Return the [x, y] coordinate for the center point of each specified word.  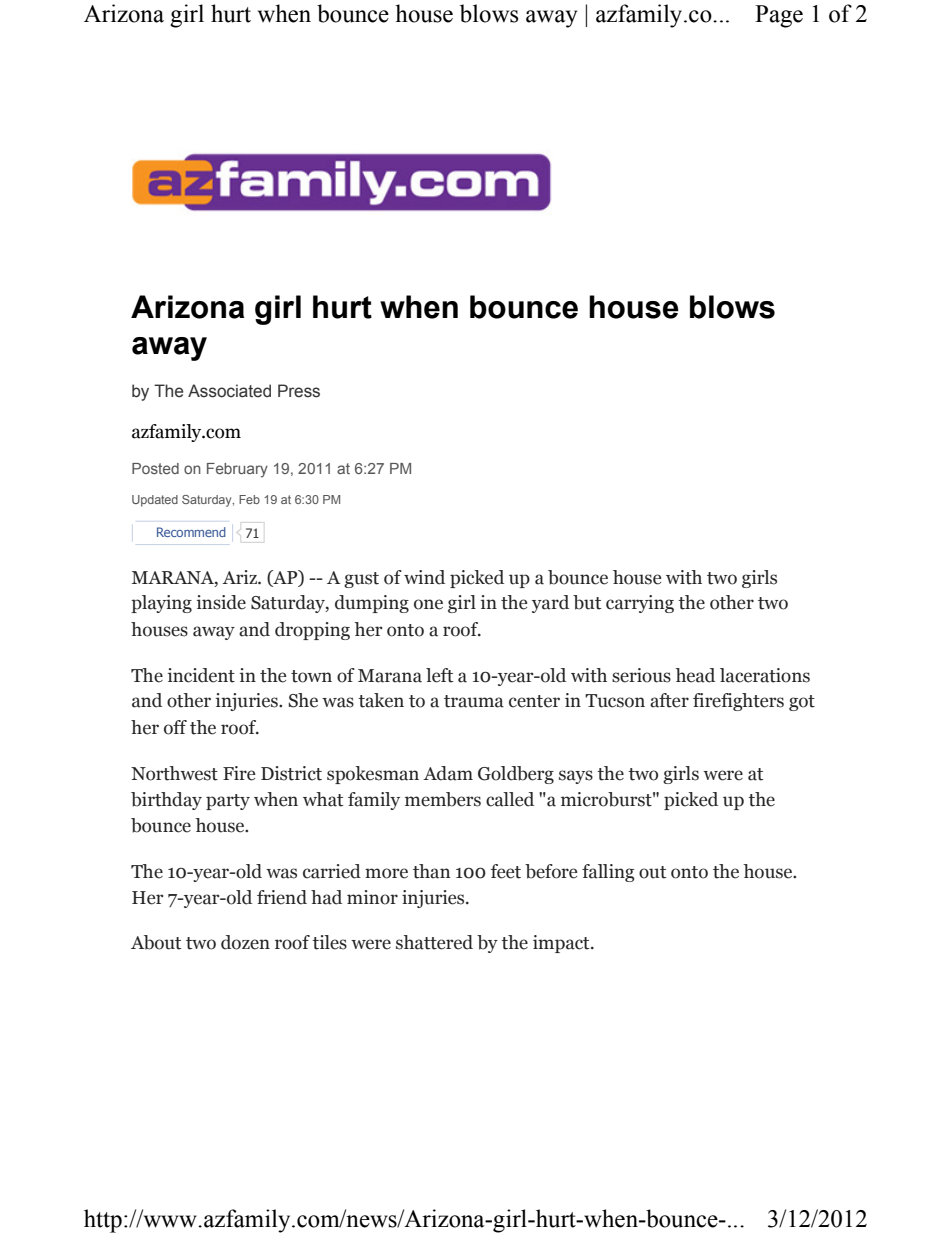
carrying [640, 604]
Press [299, 391]
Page [779, 16]
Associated [229, 391]
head [695, 675]
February [237, 470]
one [428, 604]
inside [221, 602]
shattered [434, 942]
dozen [245, 942]
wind [424, 577]
